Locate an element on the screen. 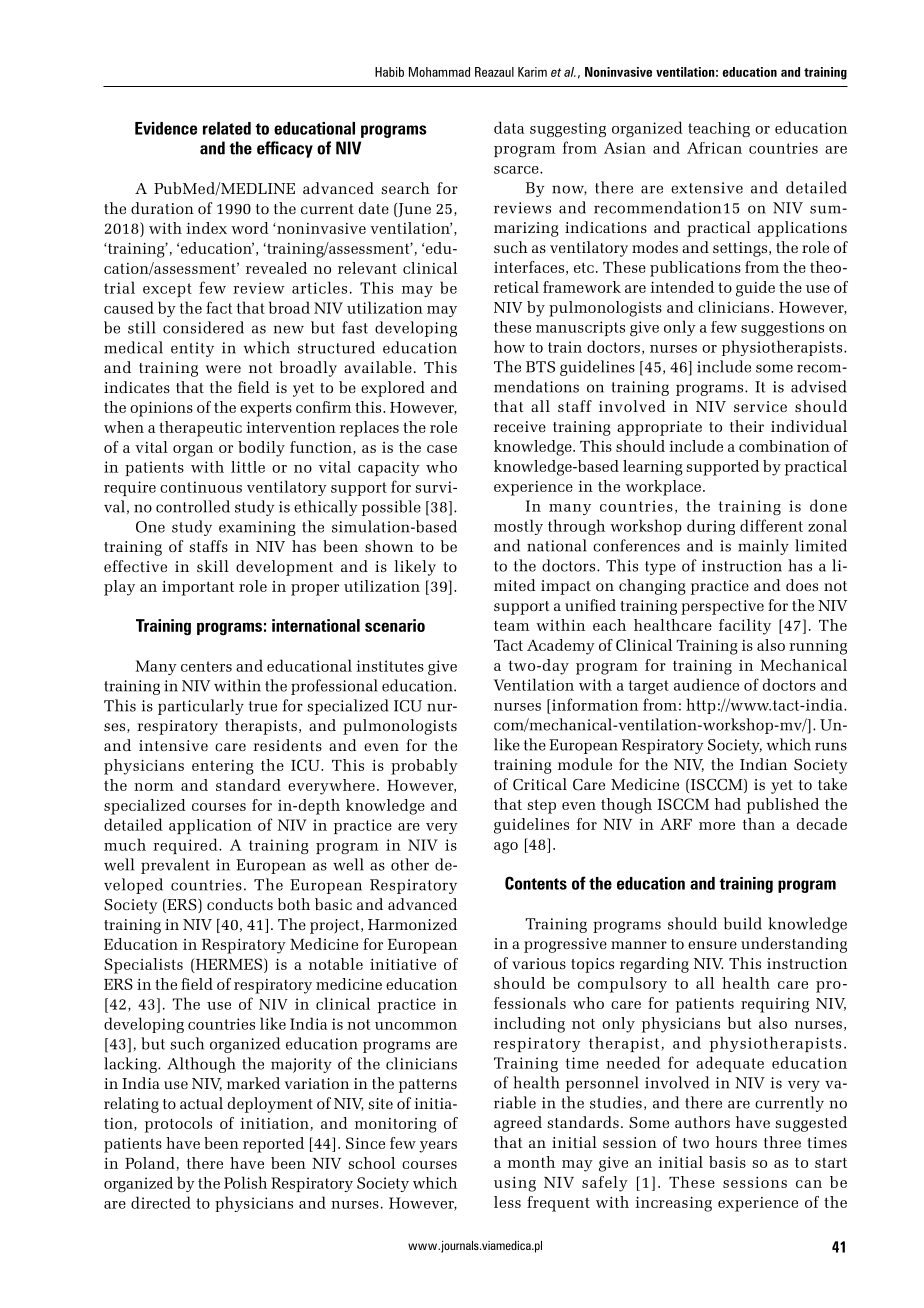 The image size is (924, 1308). data is located at coordinates (509, 127).
